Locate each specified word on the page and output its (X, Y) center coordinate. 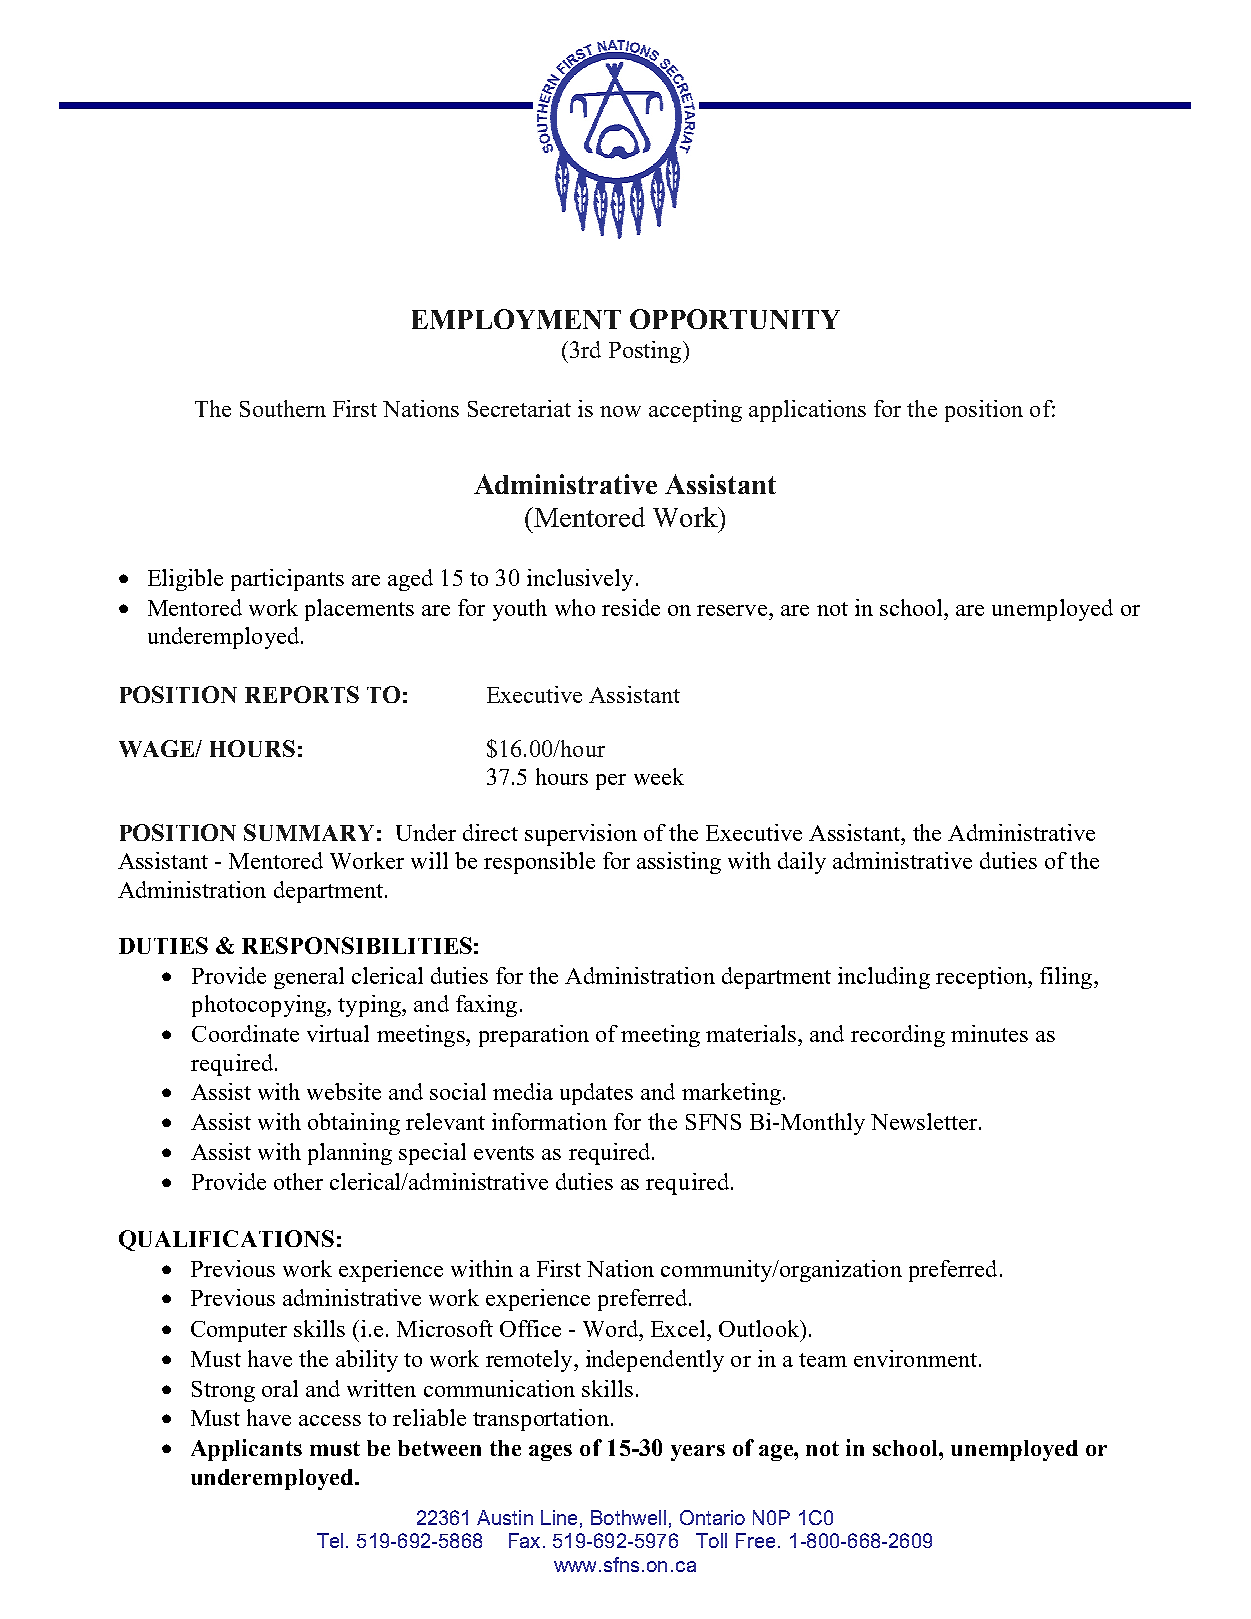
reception (982, 978)
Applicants (246, 1450)
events (504, 1153)
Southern (283, 408)
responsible (539, 863)
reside (631, 607)
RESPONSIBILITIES (357, 945)
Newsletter (925, 1121)
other (298, 1181)
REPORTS (302, 694)
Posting (646, 352)
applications (807, 411)
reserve (733, 610)
